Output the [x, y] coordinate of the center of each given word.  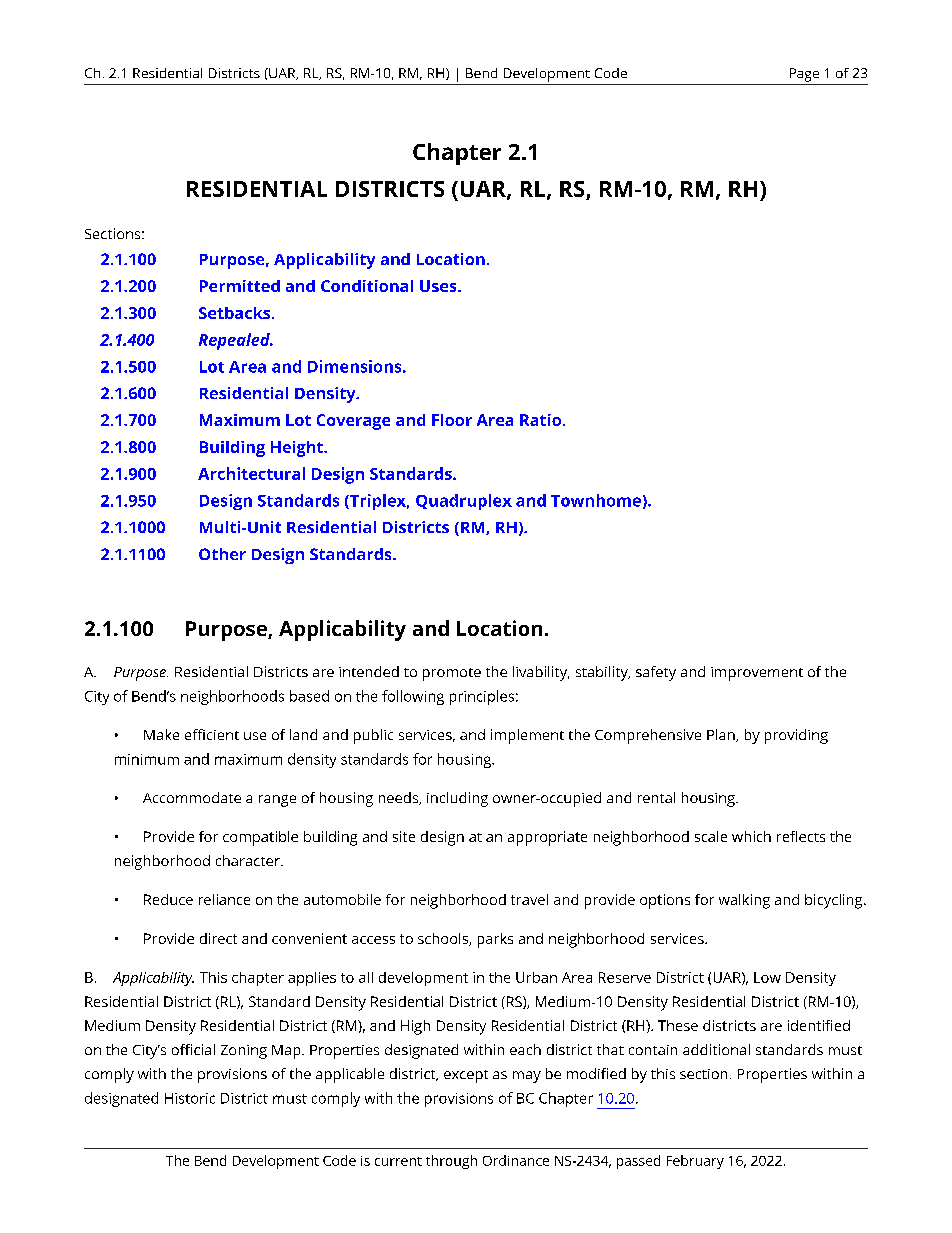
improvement [757, 674]
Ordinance [516, 1160]
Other [222, 554]
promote [452, 674]
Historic [190, 1098]
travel [529, 899]
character [249, 860]
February [695, 1162]
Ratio [542, 420]
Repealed [235, 341]
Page [804, 75]
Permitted [240, 286]
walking [744, 901]
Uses [439, 286]
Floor [452, 420]
